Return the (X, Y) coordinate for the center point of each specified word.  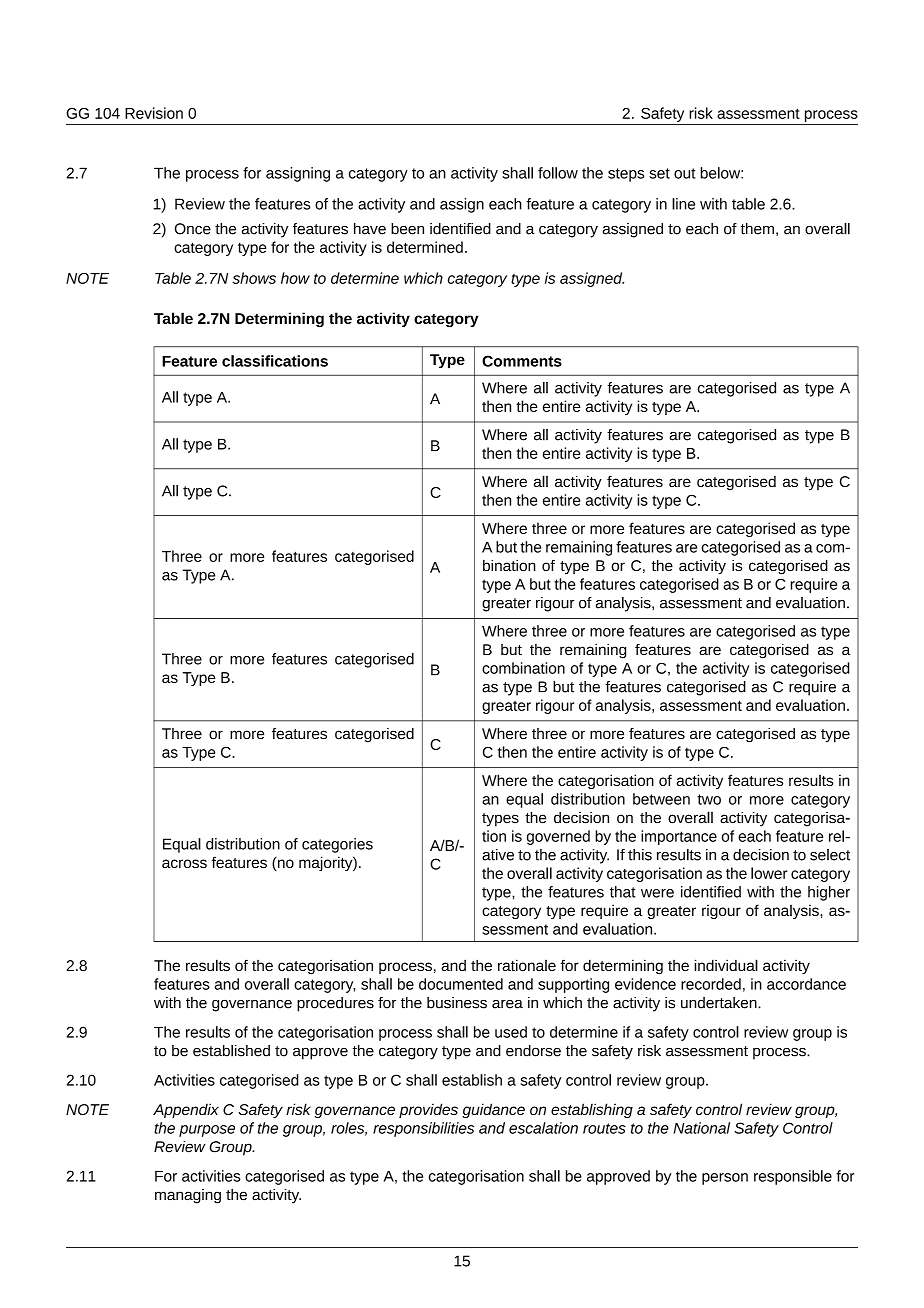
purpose (207, 1131)
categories (337, 845)
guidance (493, 1110)
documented (461, 984)
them (757, 229)
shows (254, 278)
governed (558, 837)
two (709, 799)
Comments (522, 361)
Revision (154, 113)
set (659, 173)
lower (769, 873)
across (184, 863)
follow (558, 173)
